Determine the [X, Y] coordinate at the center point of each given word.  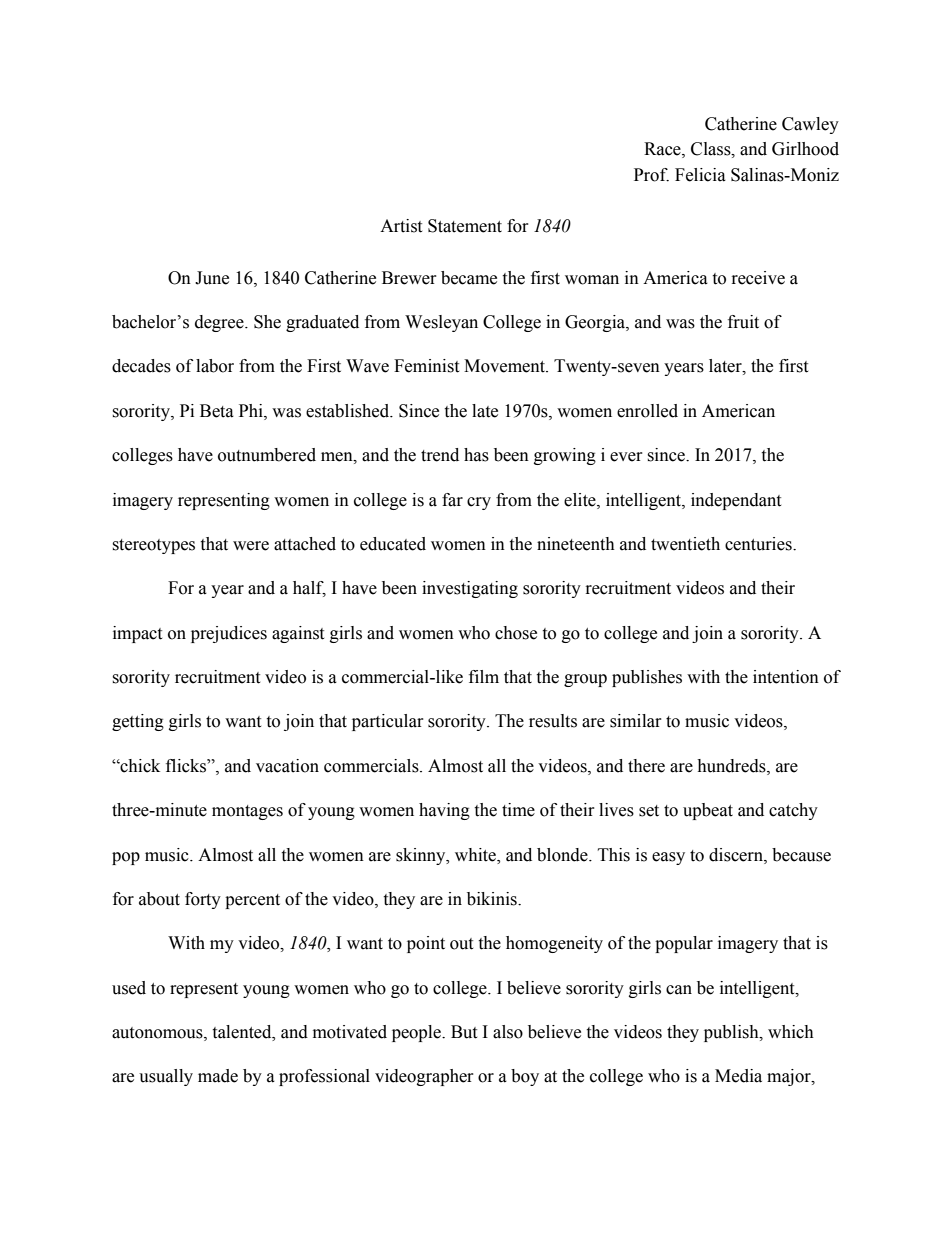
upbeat [708, 811]
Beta [217, 411]
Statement [465, 226]
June [212, 278]
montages [247, 812]
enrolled [647, 411]
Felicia [700, 175]
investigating [470, 589]
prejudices [229, 634]
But [464, 1032]
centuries [759, 544]
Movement [505, 366]
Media [738, 1076]
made [218, 1076]
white [476, 855]
